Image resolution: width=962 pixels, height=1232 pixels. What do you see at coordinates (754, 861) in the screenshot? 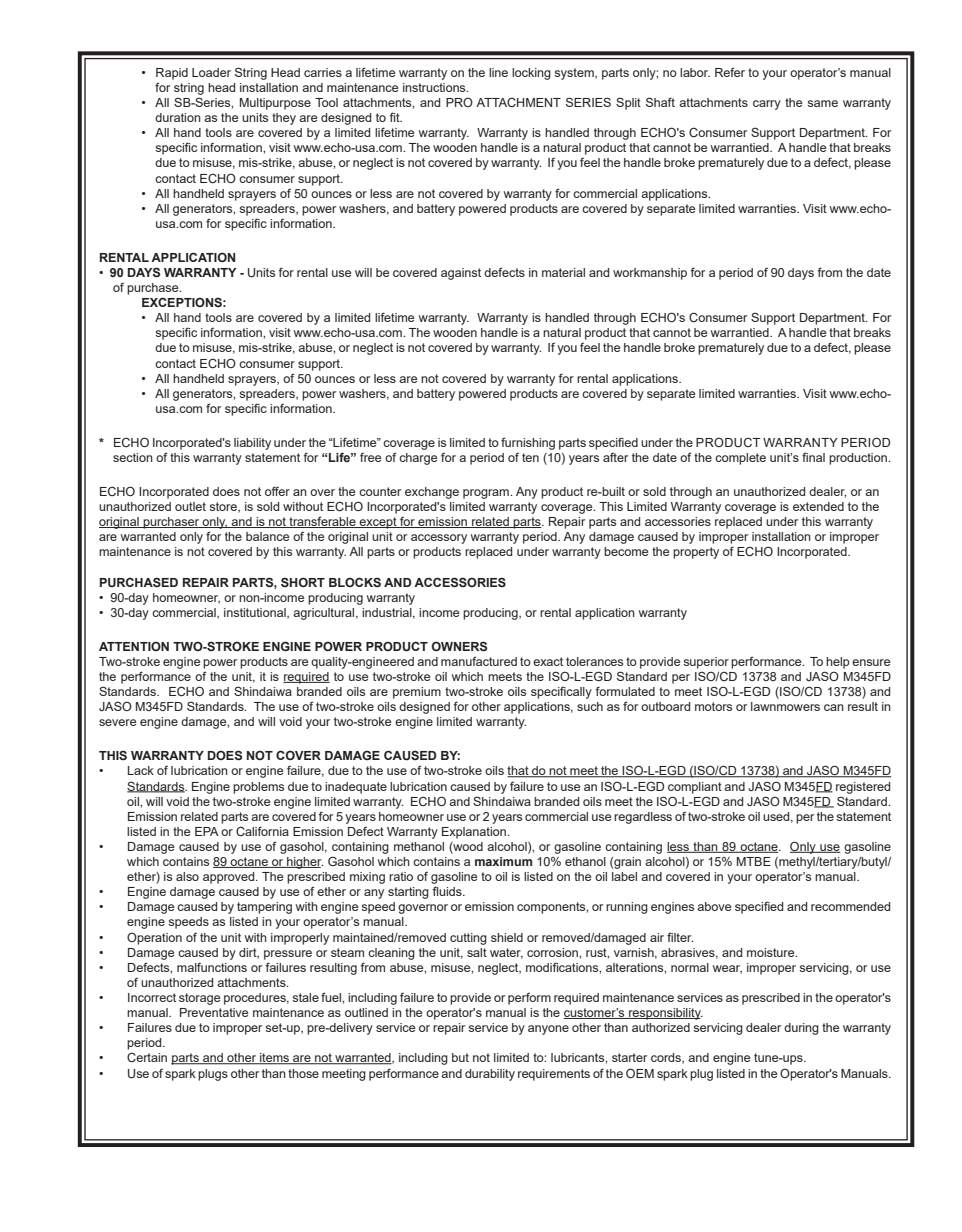
I see `MTBE` at bounding box center [754, 861].
